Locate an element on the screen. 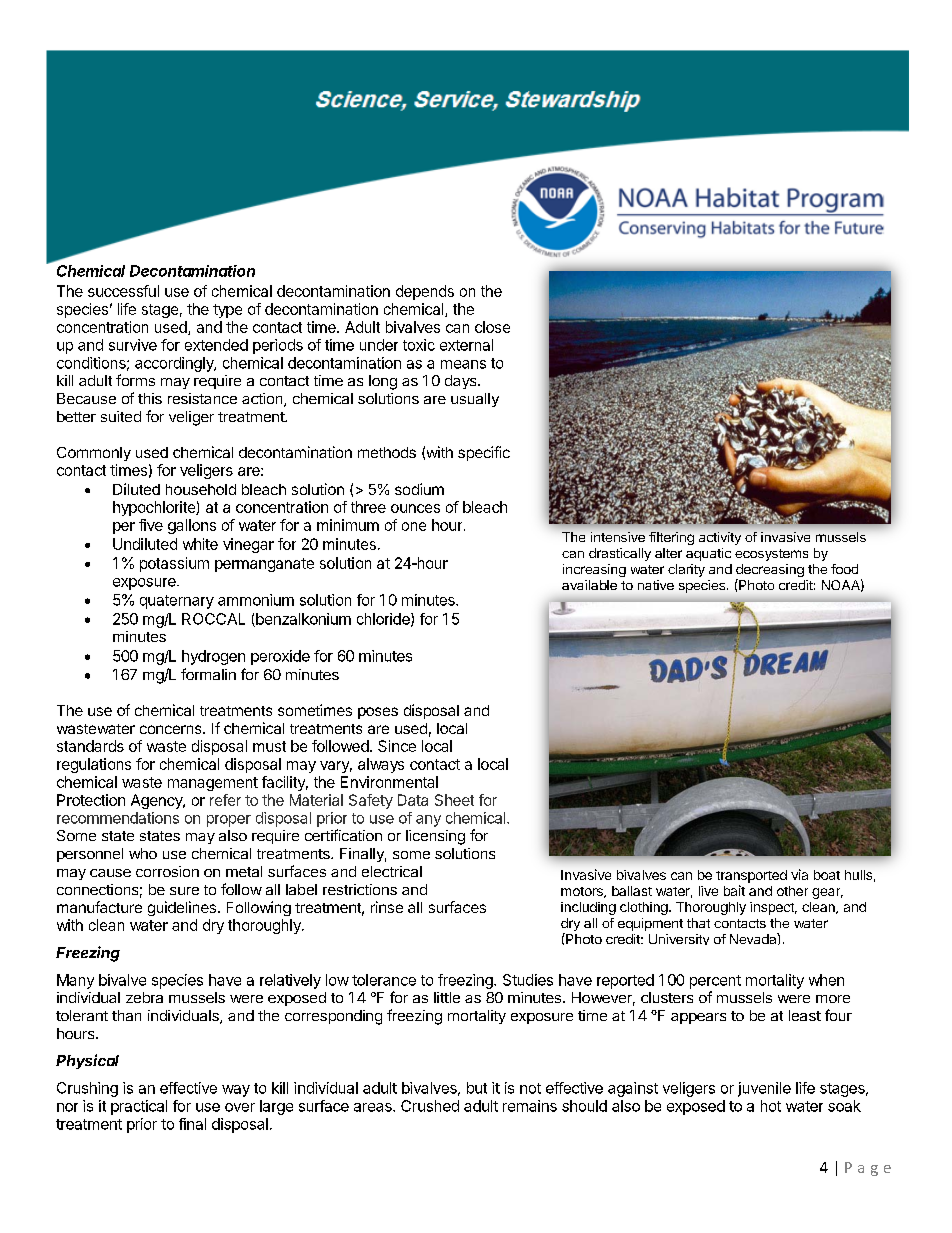  survive is located at coordinates (133, 345).
